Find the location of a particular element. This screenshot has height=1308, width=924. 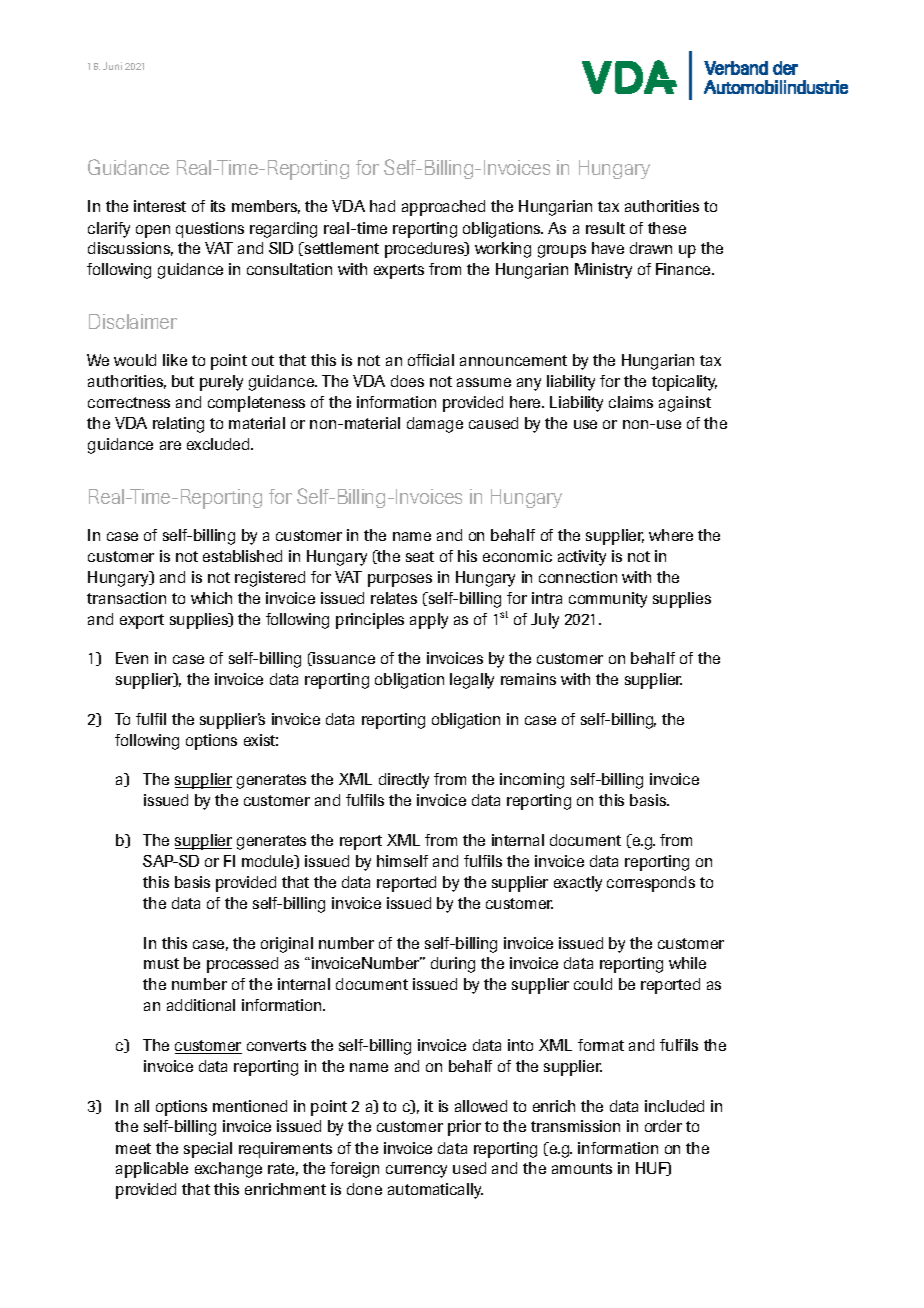

Juni is located at coordinates (112, 66).
